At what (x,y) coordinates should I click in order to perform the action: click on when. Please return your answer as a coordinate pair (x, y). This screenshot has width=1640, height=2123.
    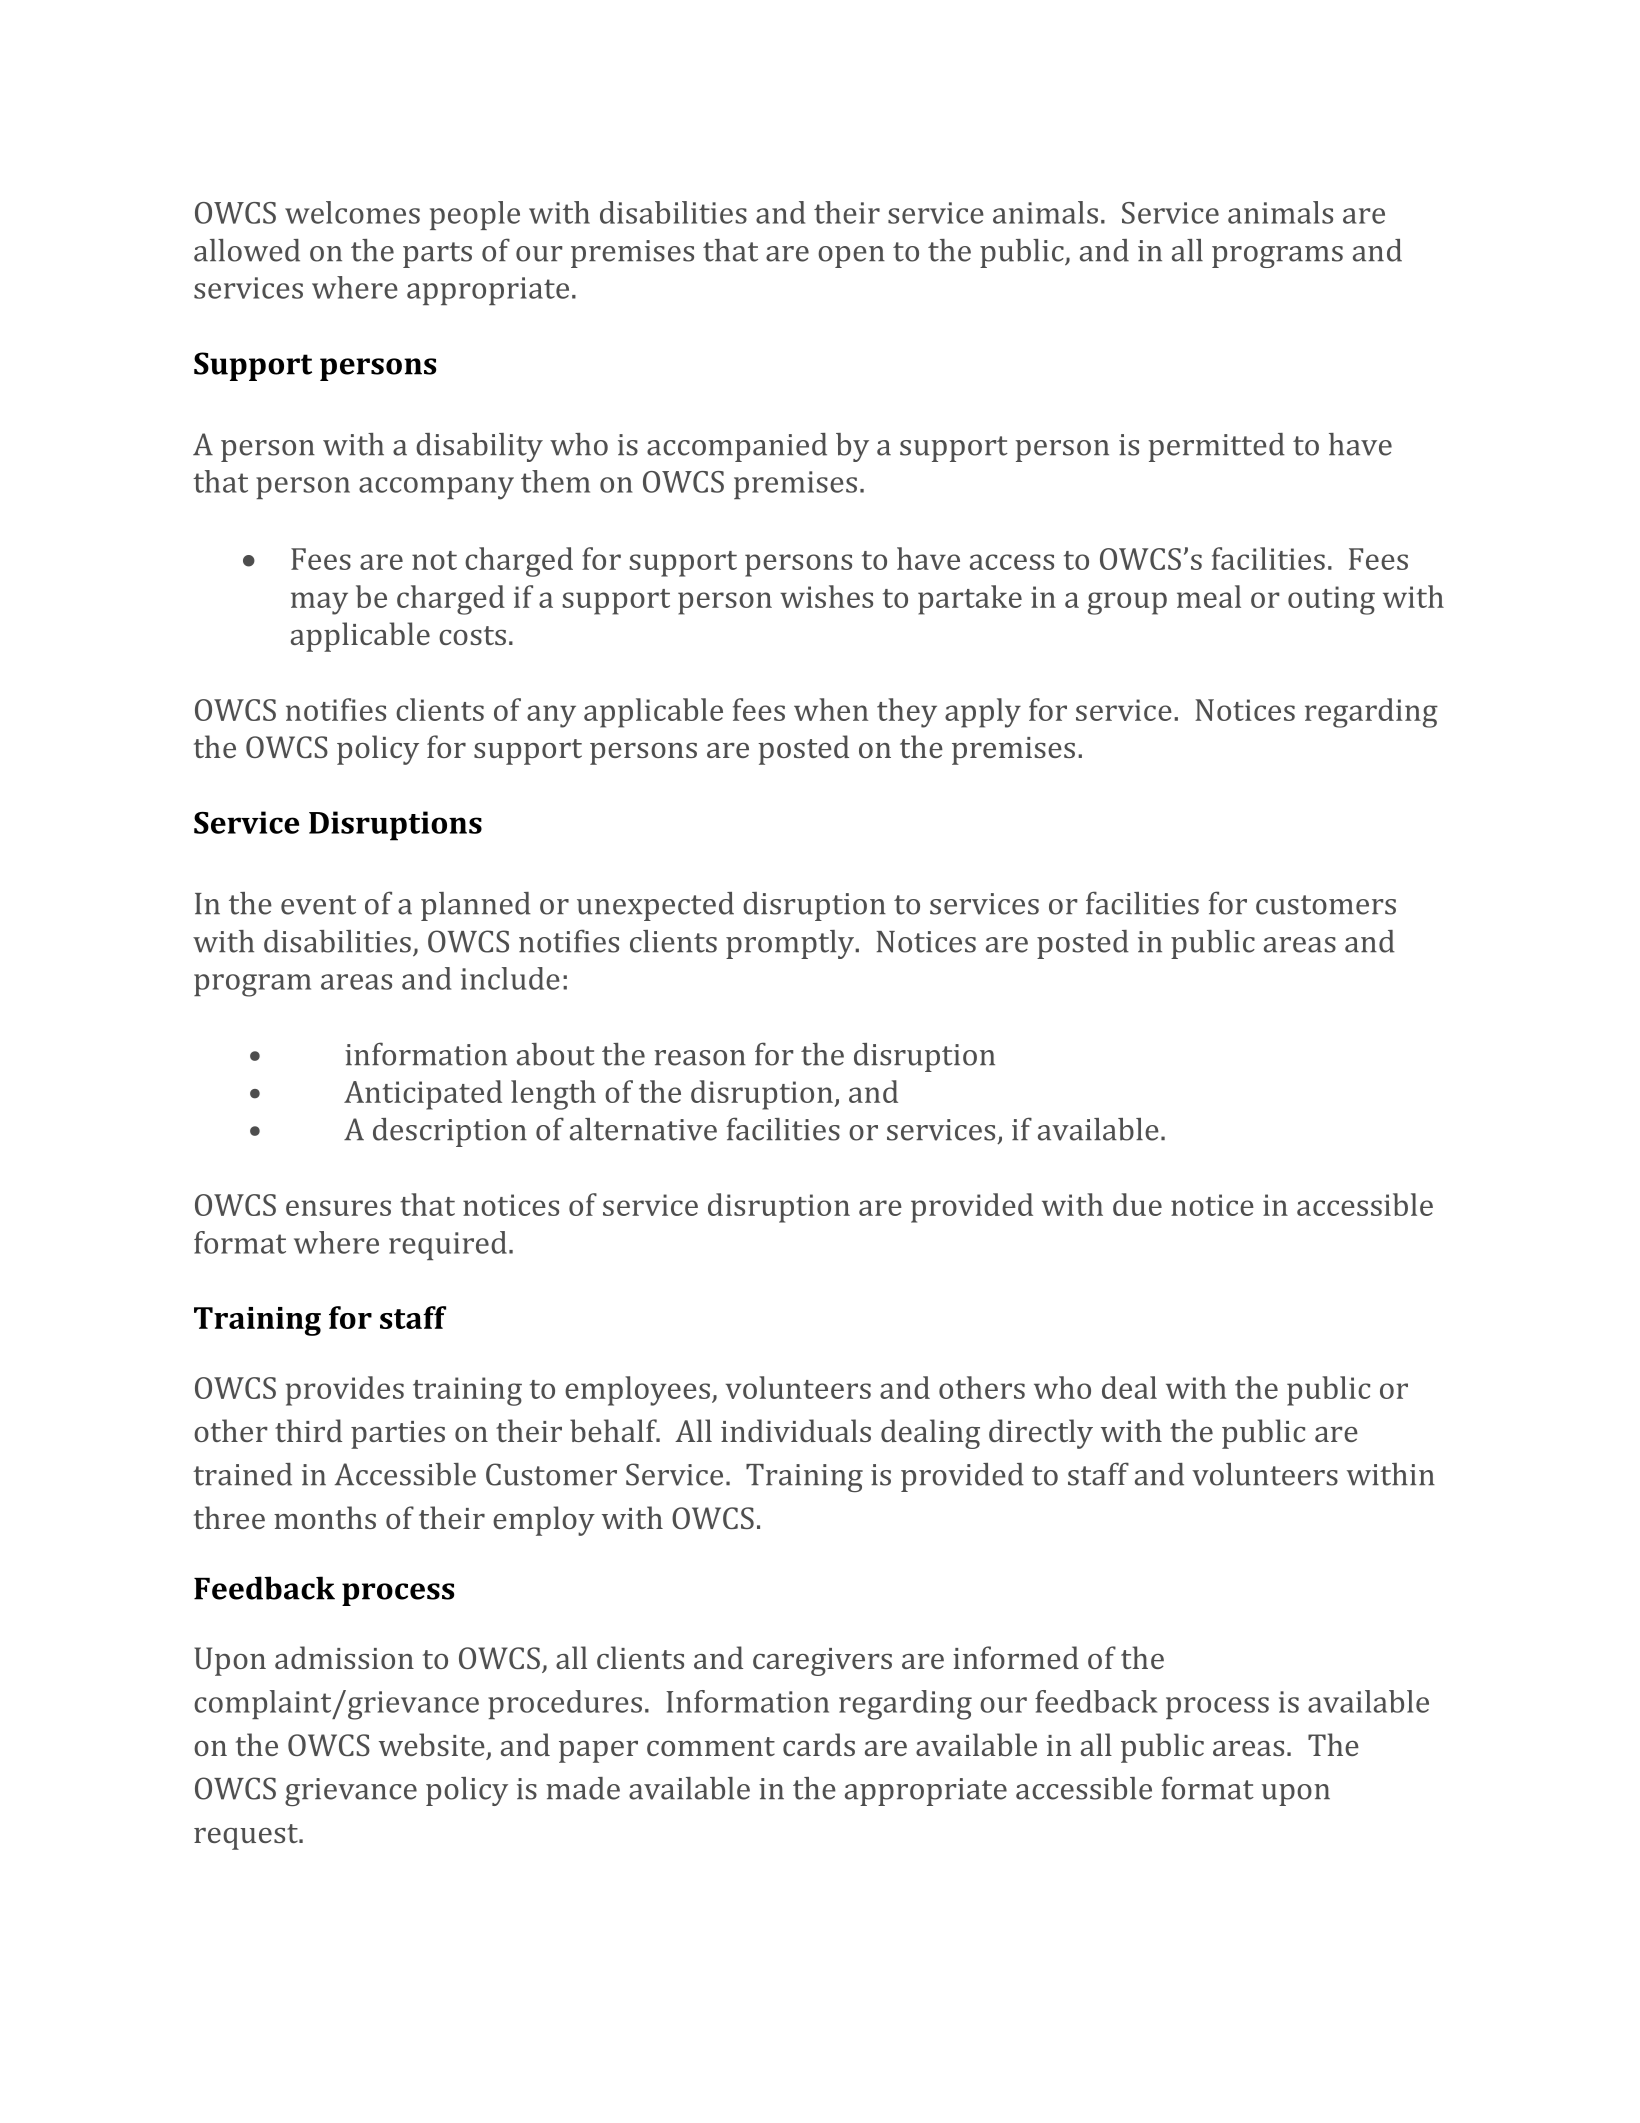
    Looking at the image, I should click on (831, 709).
